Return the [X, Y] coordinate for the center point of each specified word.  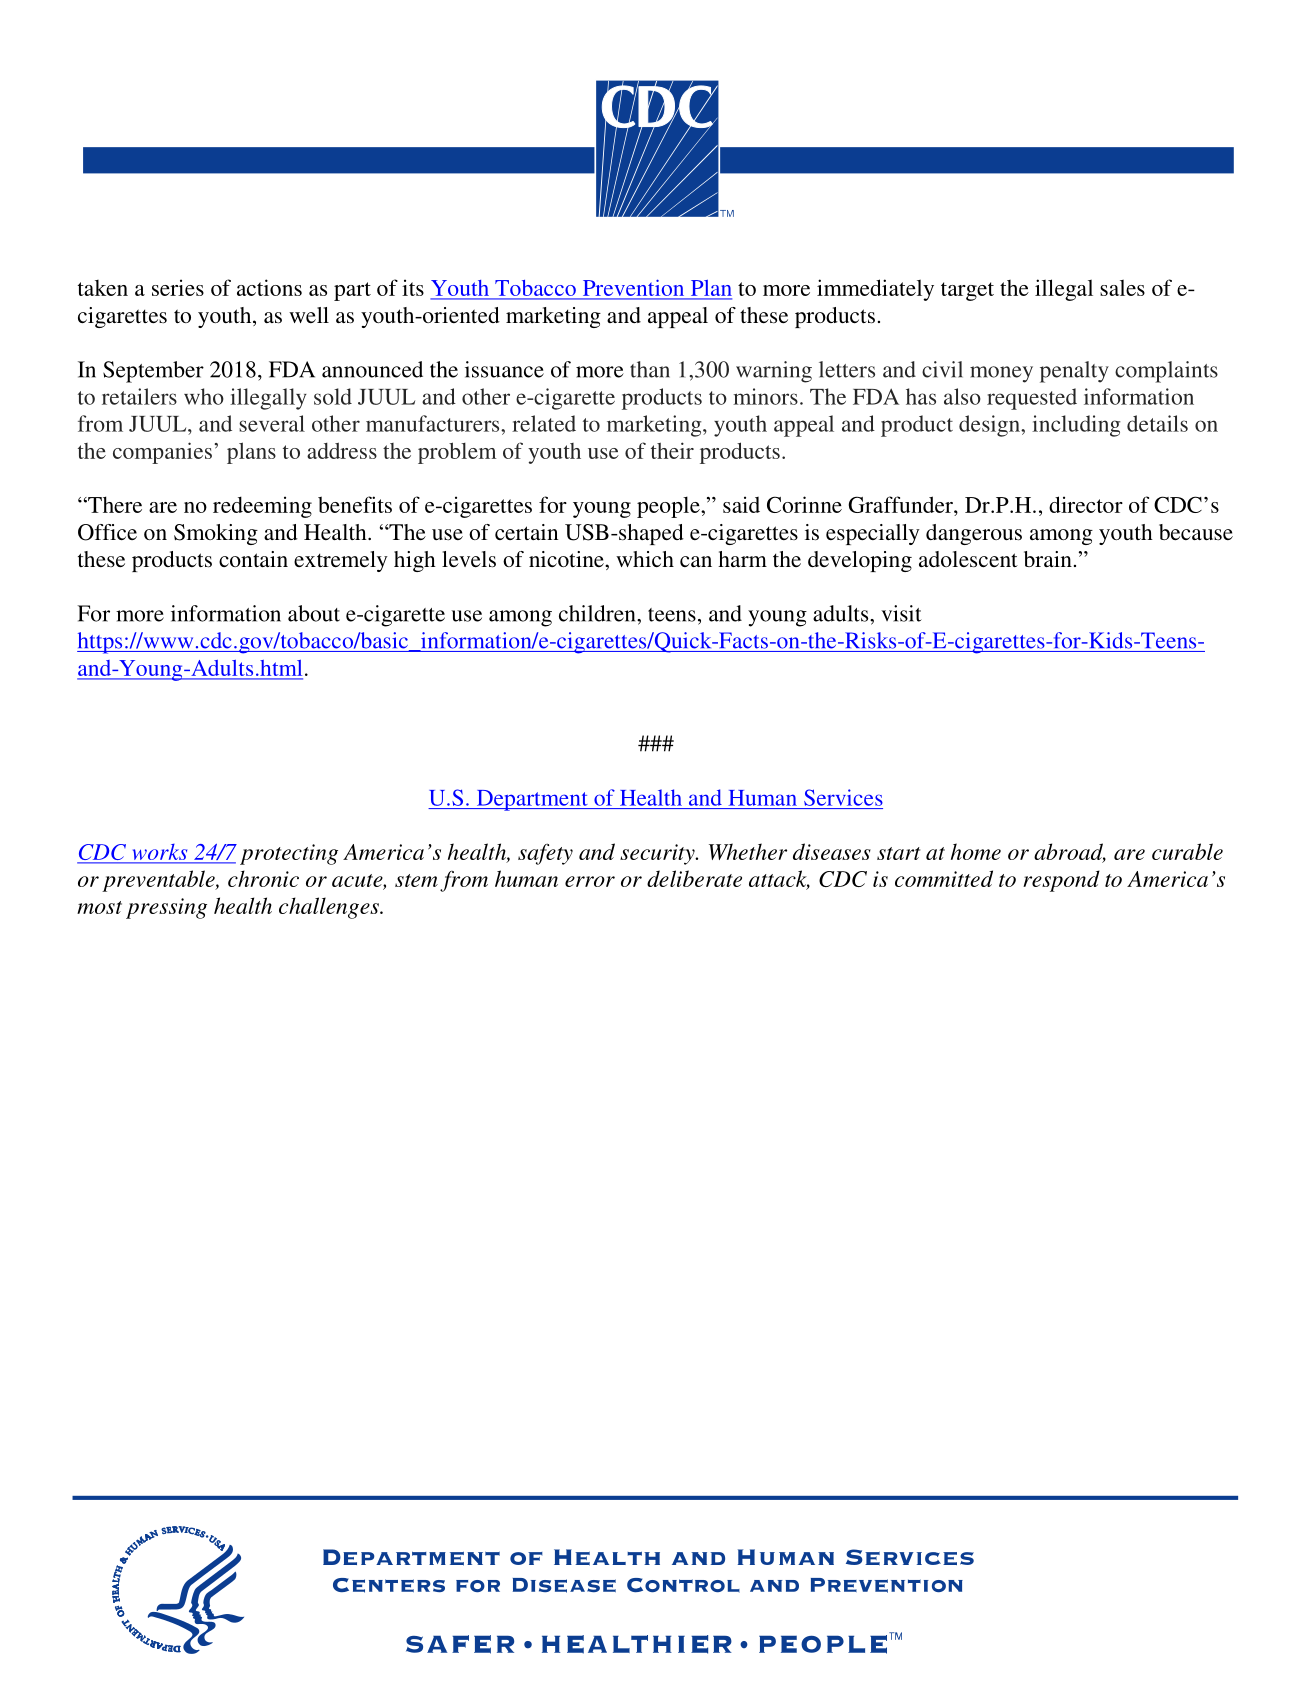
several [272, 423]
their [672, 450]
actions [269, 287]
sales [1122, 287]
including [1076, 426]
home [976, 851]
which [645, 559]
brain [1048, 559]
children [598, 613]
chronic [263, 878]
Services [843, 797]
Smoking [216, 534]
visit [901, 613]
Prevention [633, 289]
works [159, 853]
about [314, 613]
